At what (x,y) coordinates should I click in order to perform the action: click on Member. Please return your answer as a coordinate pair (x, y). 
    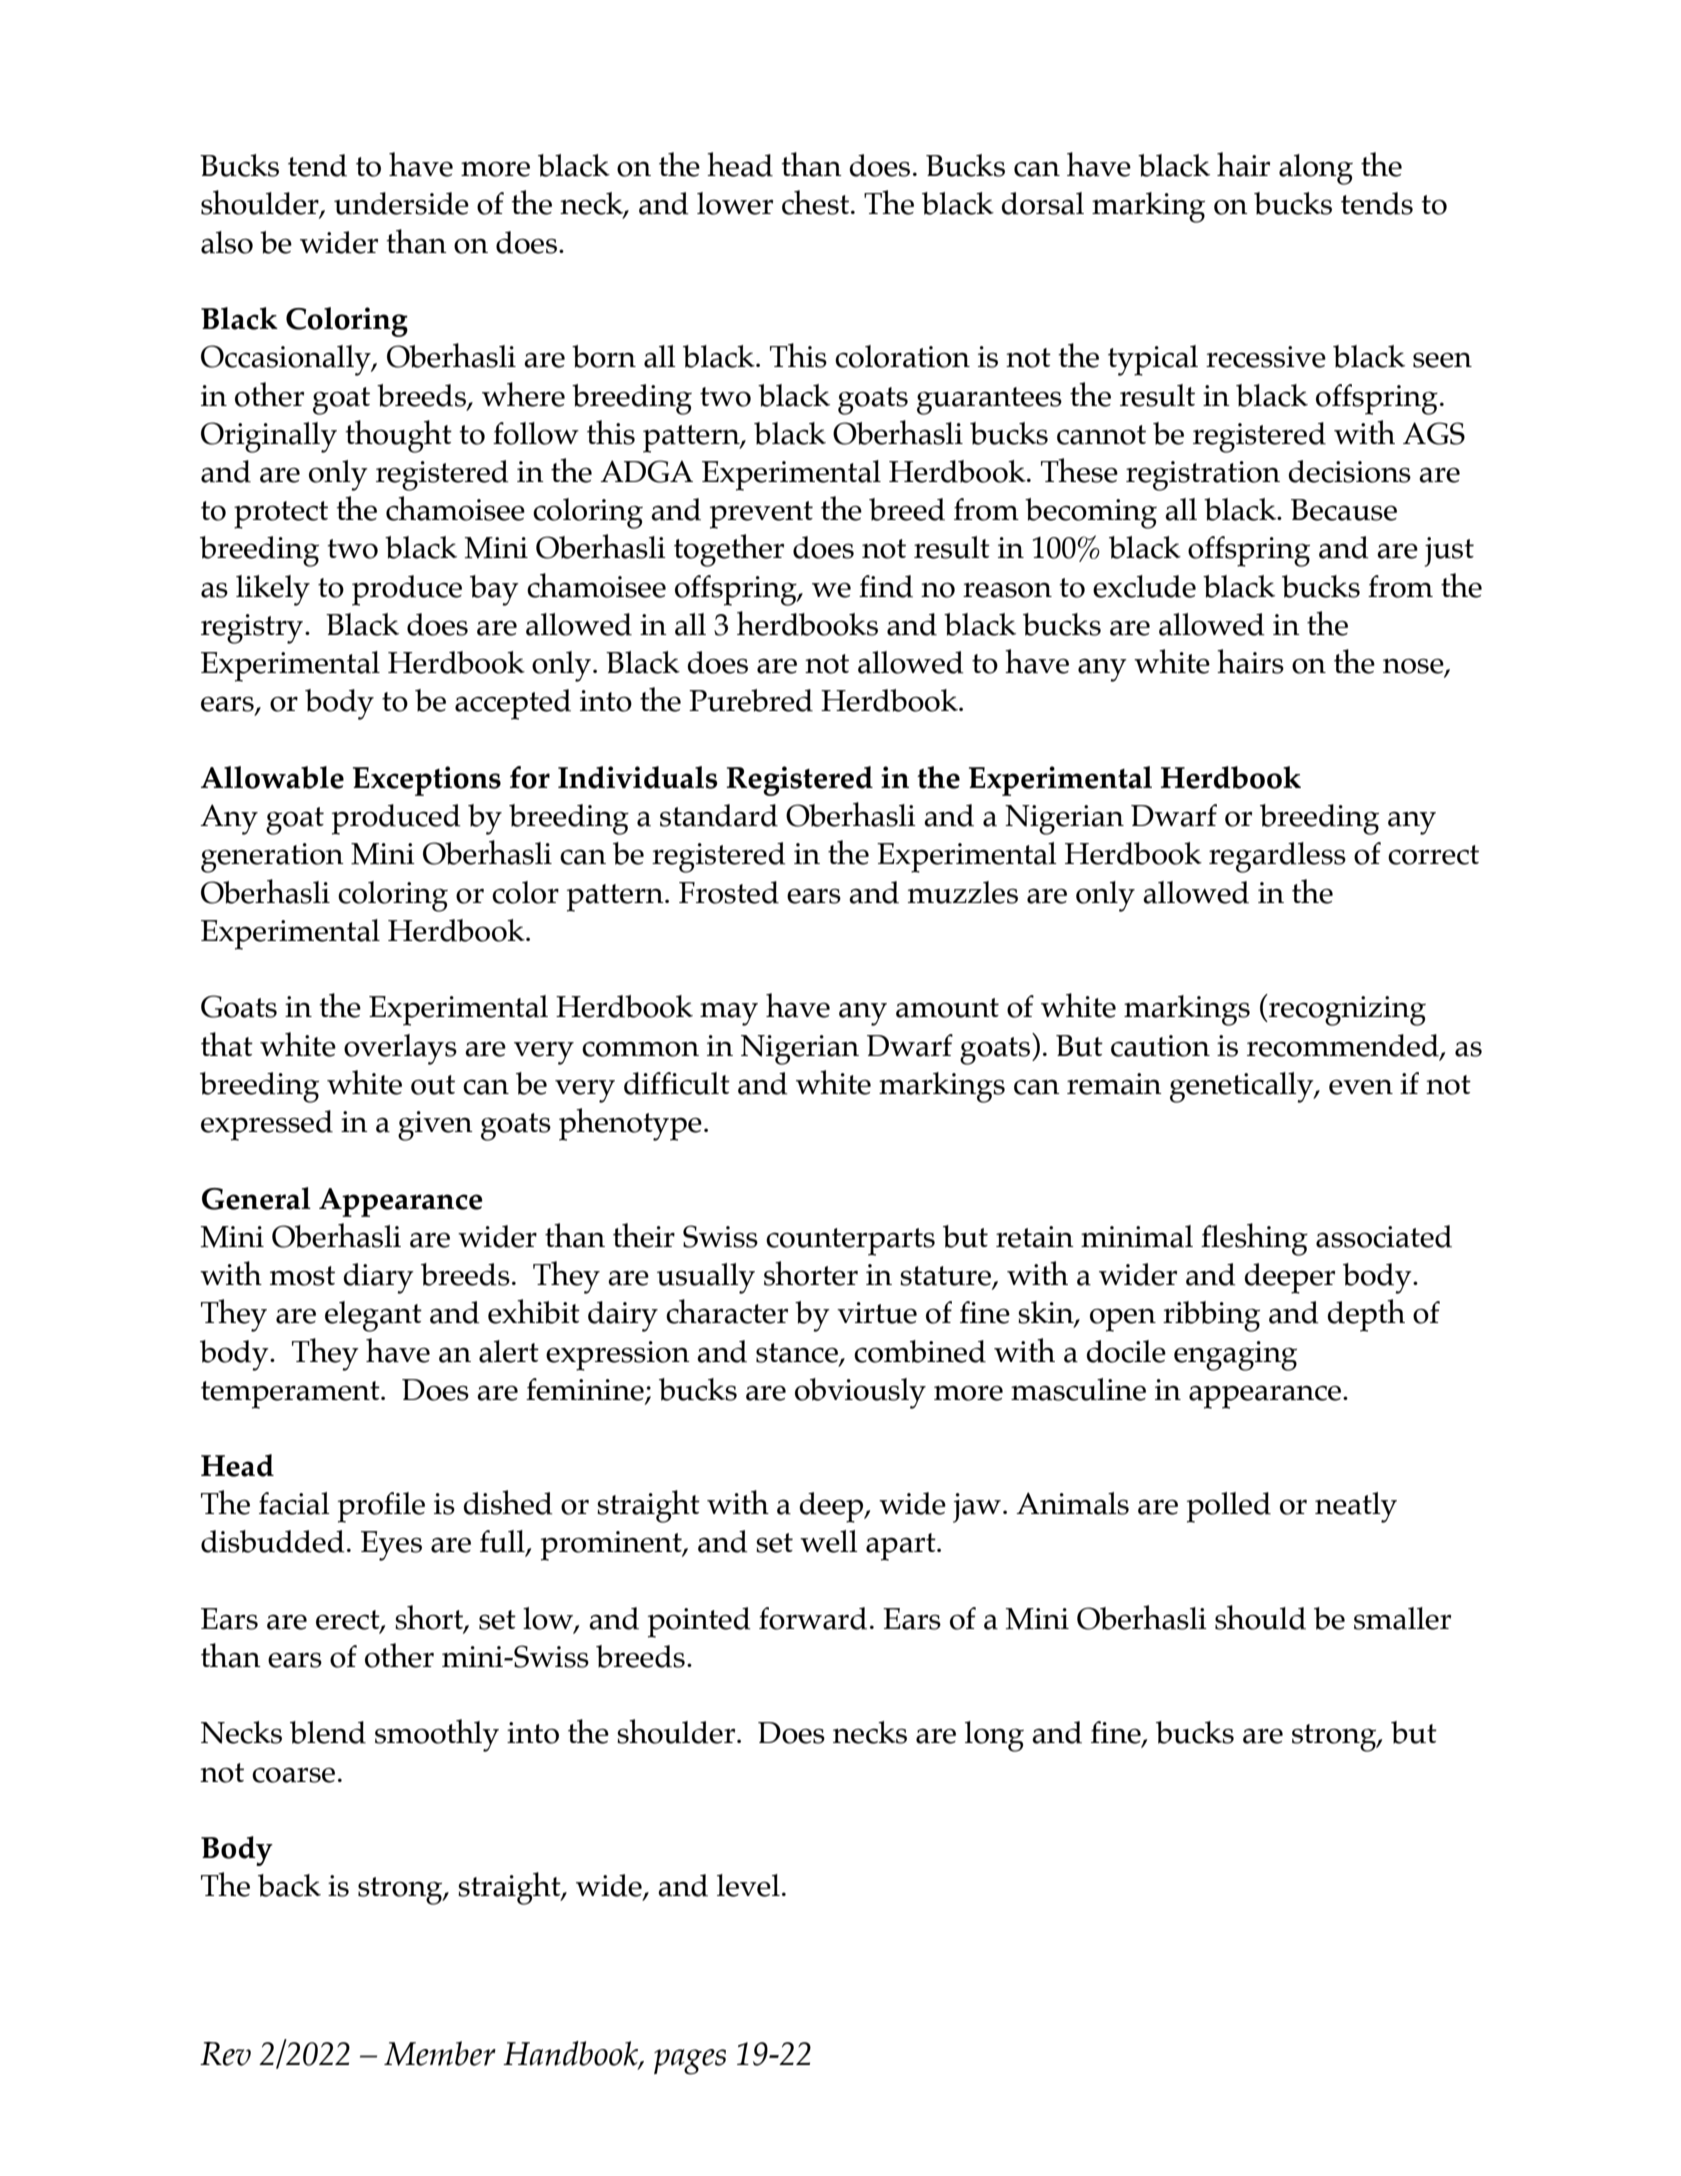
    Looking at the image, I should click on (440, 2053).
